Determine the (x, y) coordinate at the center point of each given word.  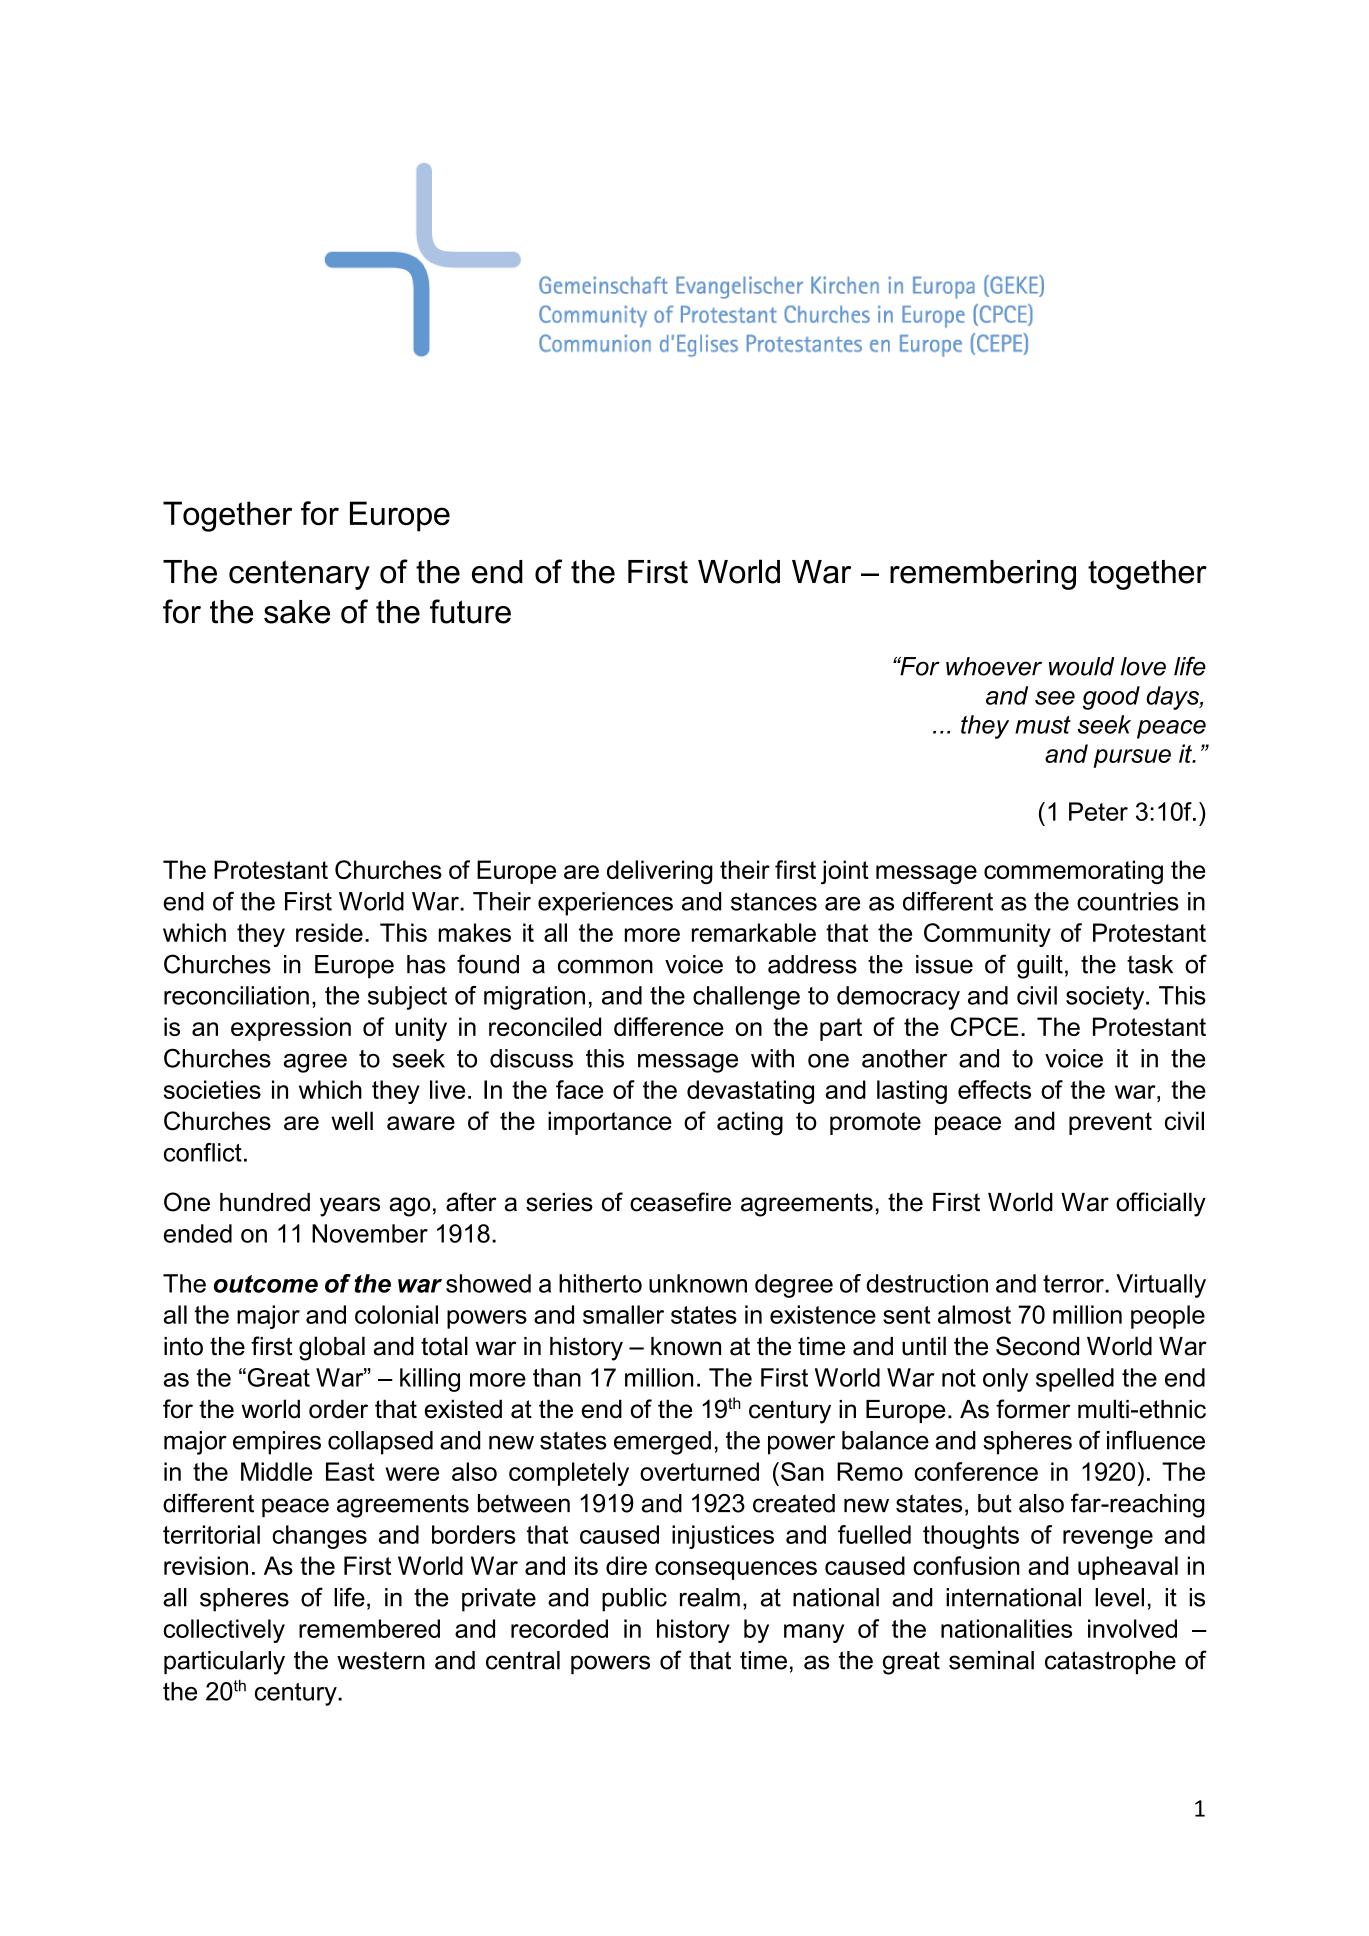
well (352, 1121)
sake (297, 612)
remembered (369, 1628)
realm (710, 1597)
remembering (983, 575)
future (470, 611)
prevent (1110, 1123)
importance (610, 1123)
